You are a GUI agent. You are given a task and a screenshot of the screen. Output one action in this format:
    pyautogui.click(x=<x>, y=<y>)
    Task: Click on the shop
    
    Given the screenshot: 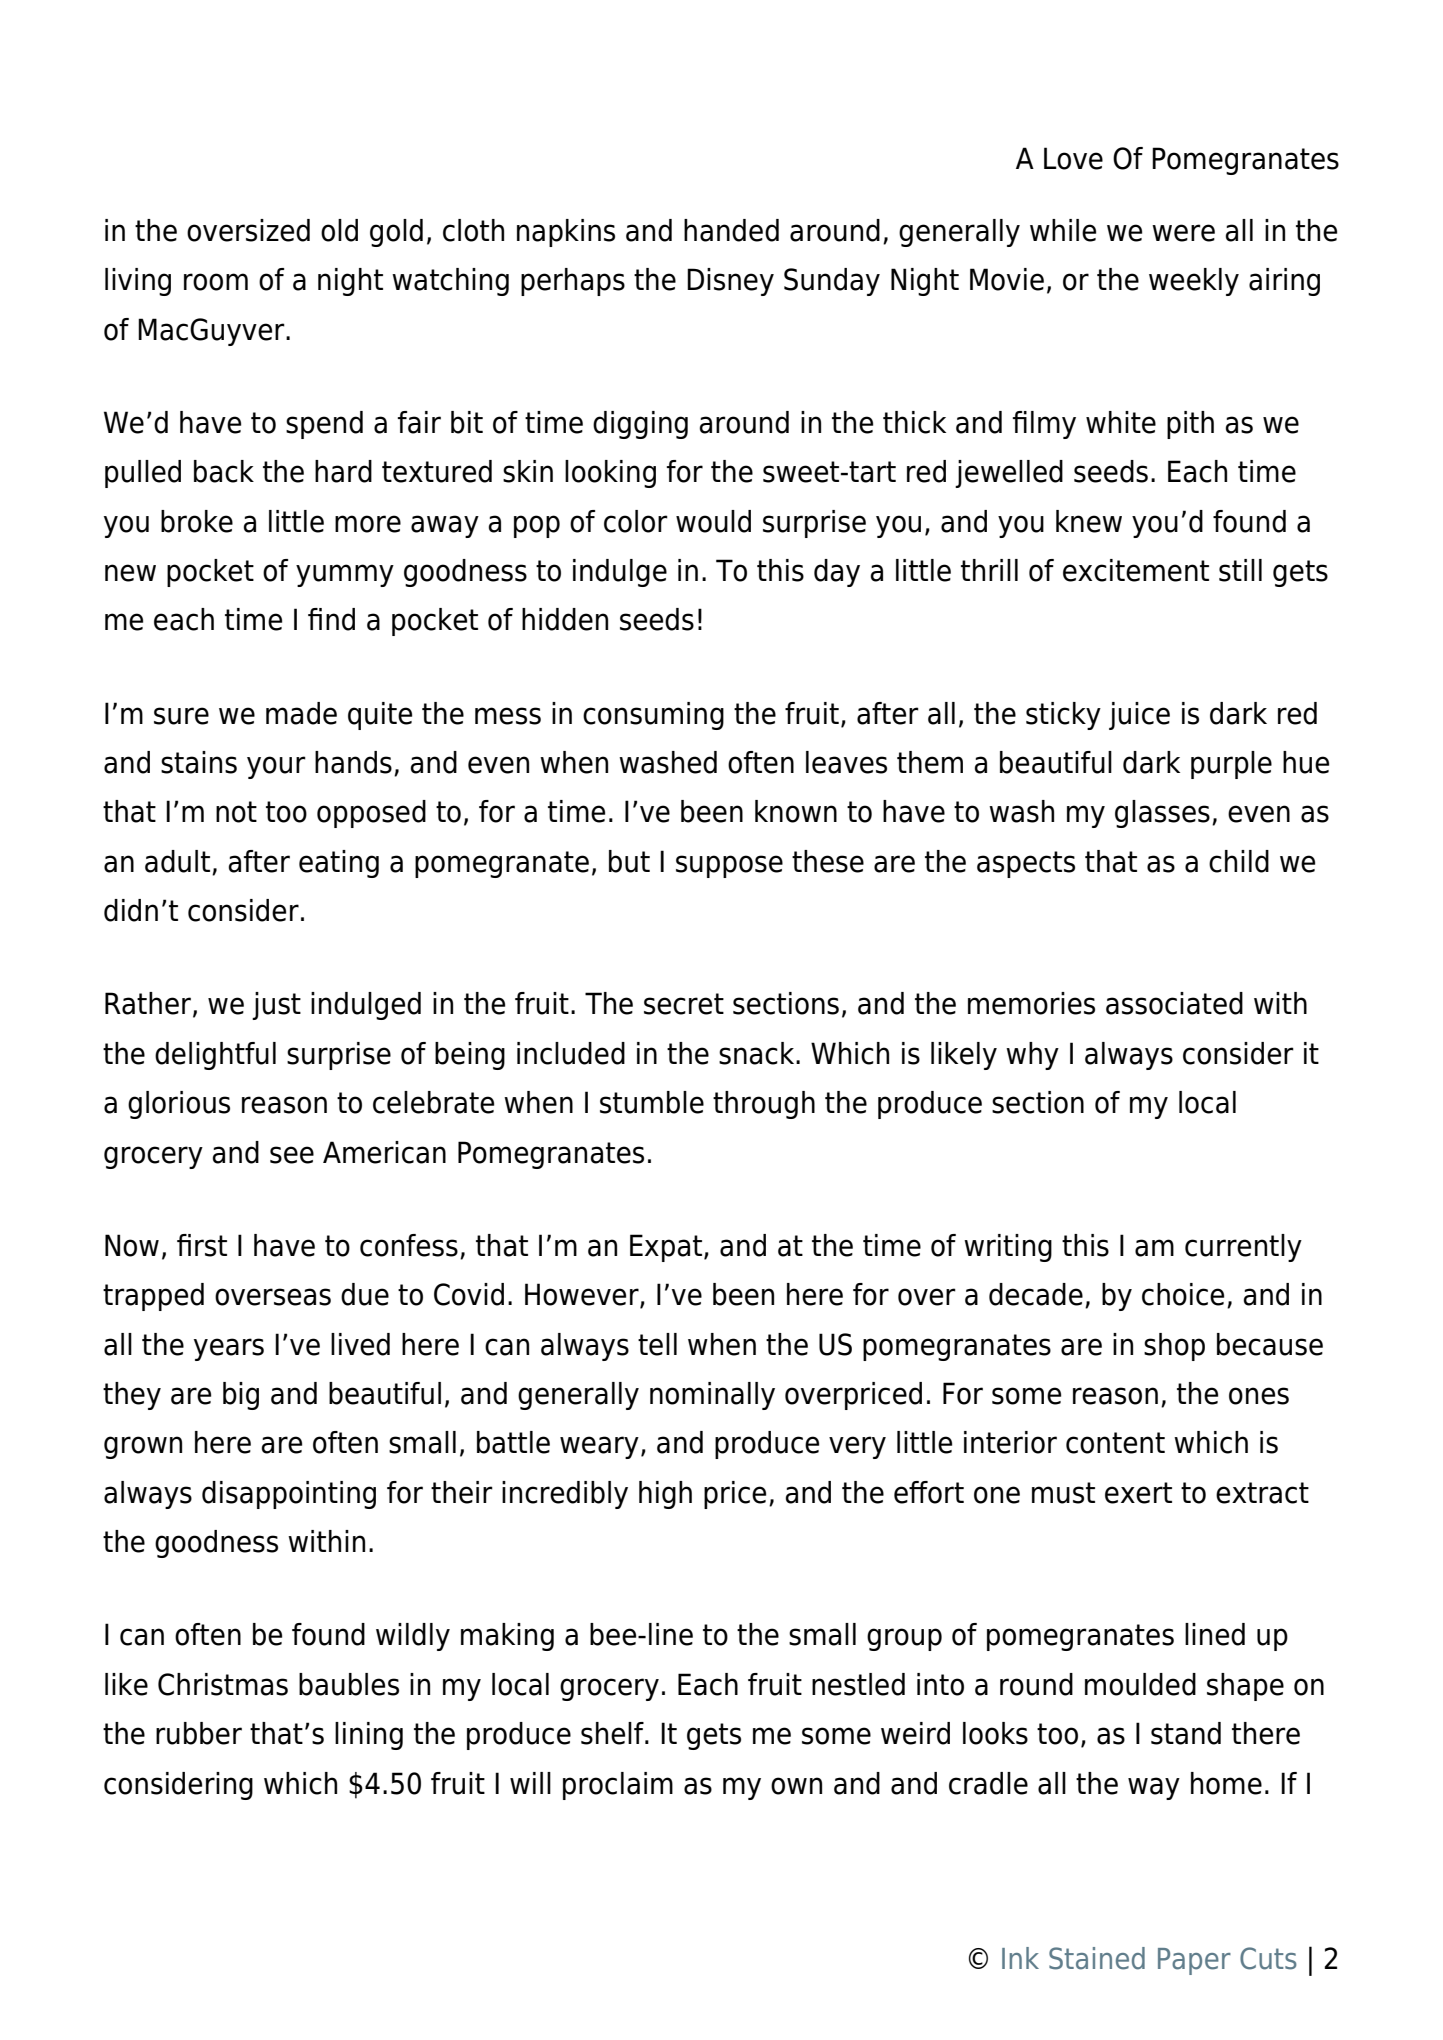 What is the action you would take?
    pyautogui.click(x=1174, y=1347)
